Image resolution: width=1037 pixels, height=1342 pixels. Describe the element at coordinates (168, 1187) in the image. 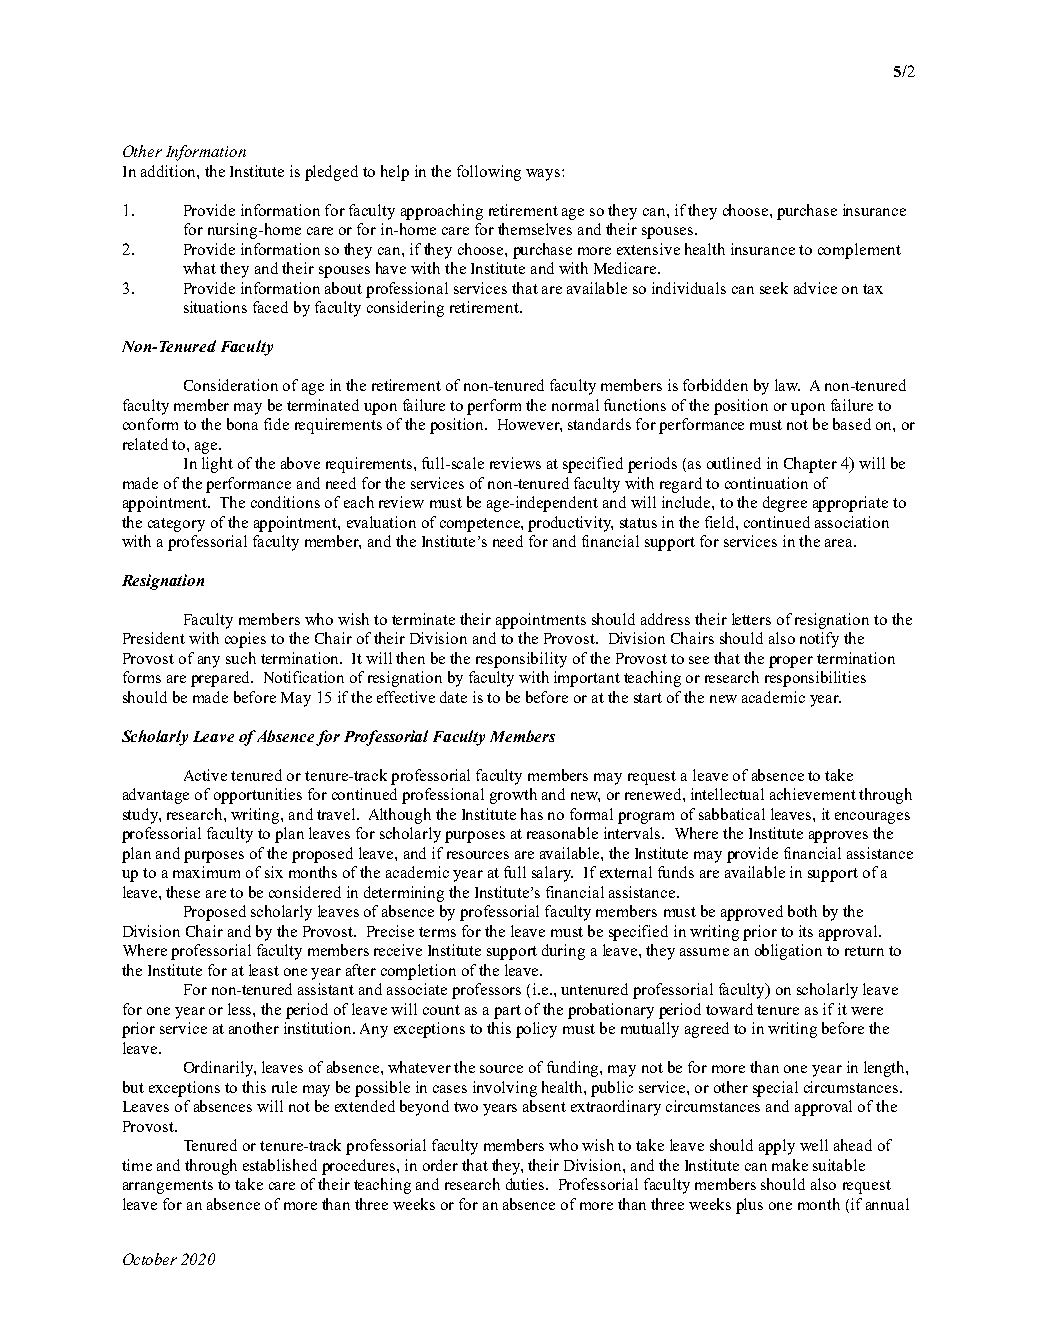

I see `arrangements` at that location.
